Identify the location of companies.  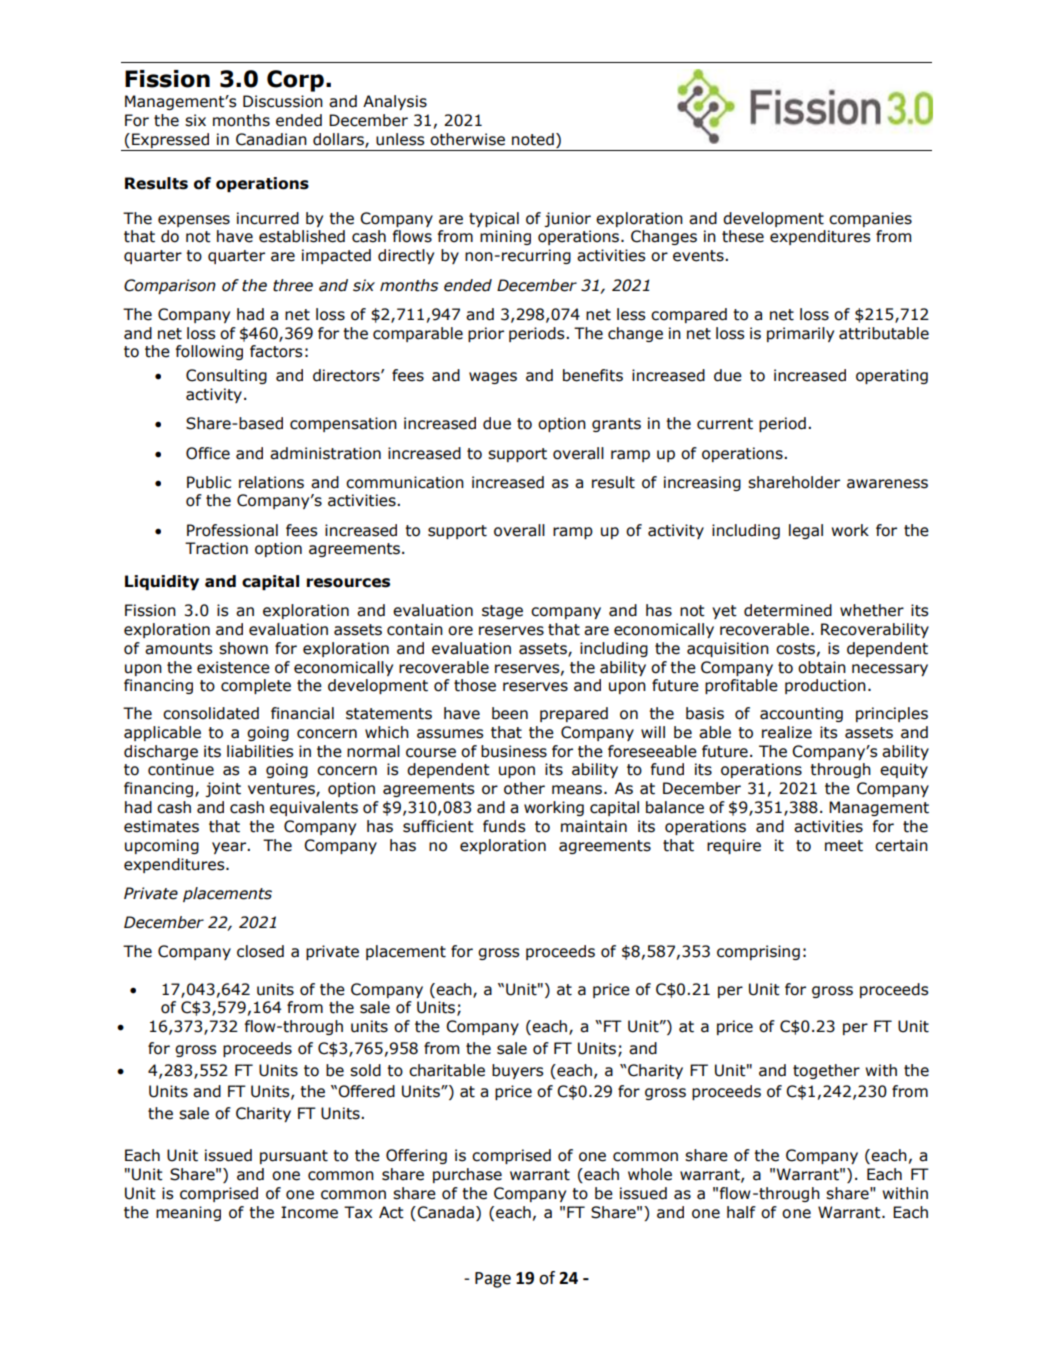
(870, 219).
